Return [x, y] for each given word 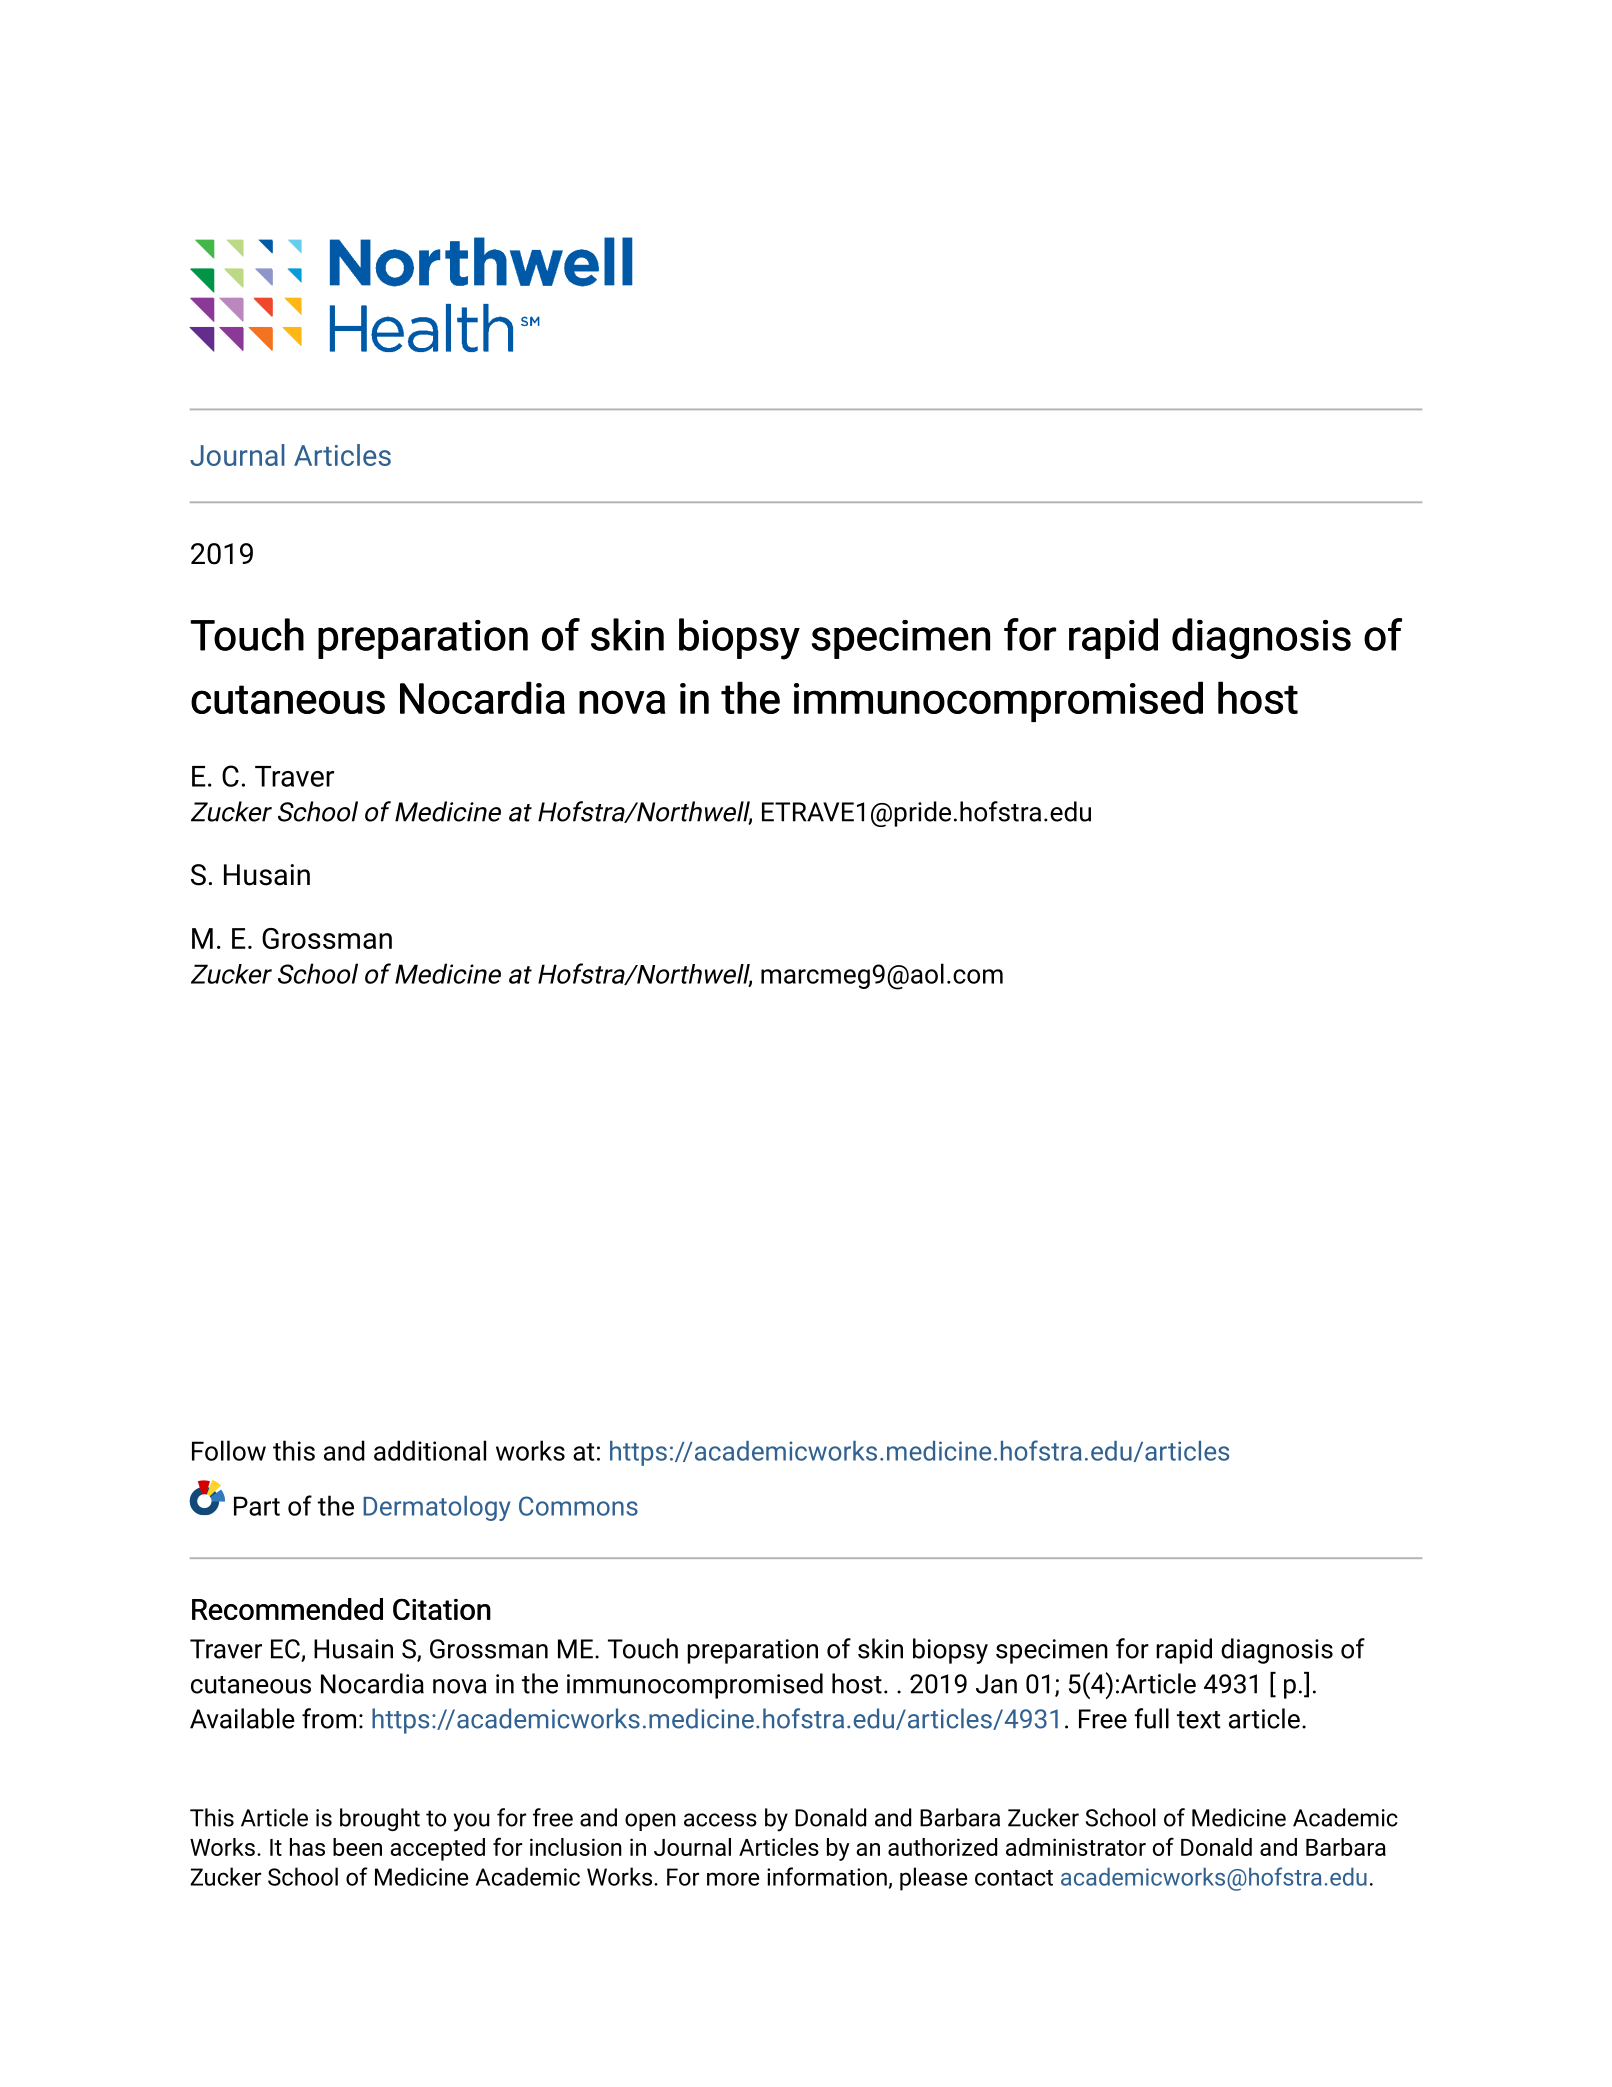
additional [430, 1450]
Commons [578, 1506]
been [357, 1847]
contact [1014, 1878]
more [733, 1879]
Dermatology [437, 1508]
